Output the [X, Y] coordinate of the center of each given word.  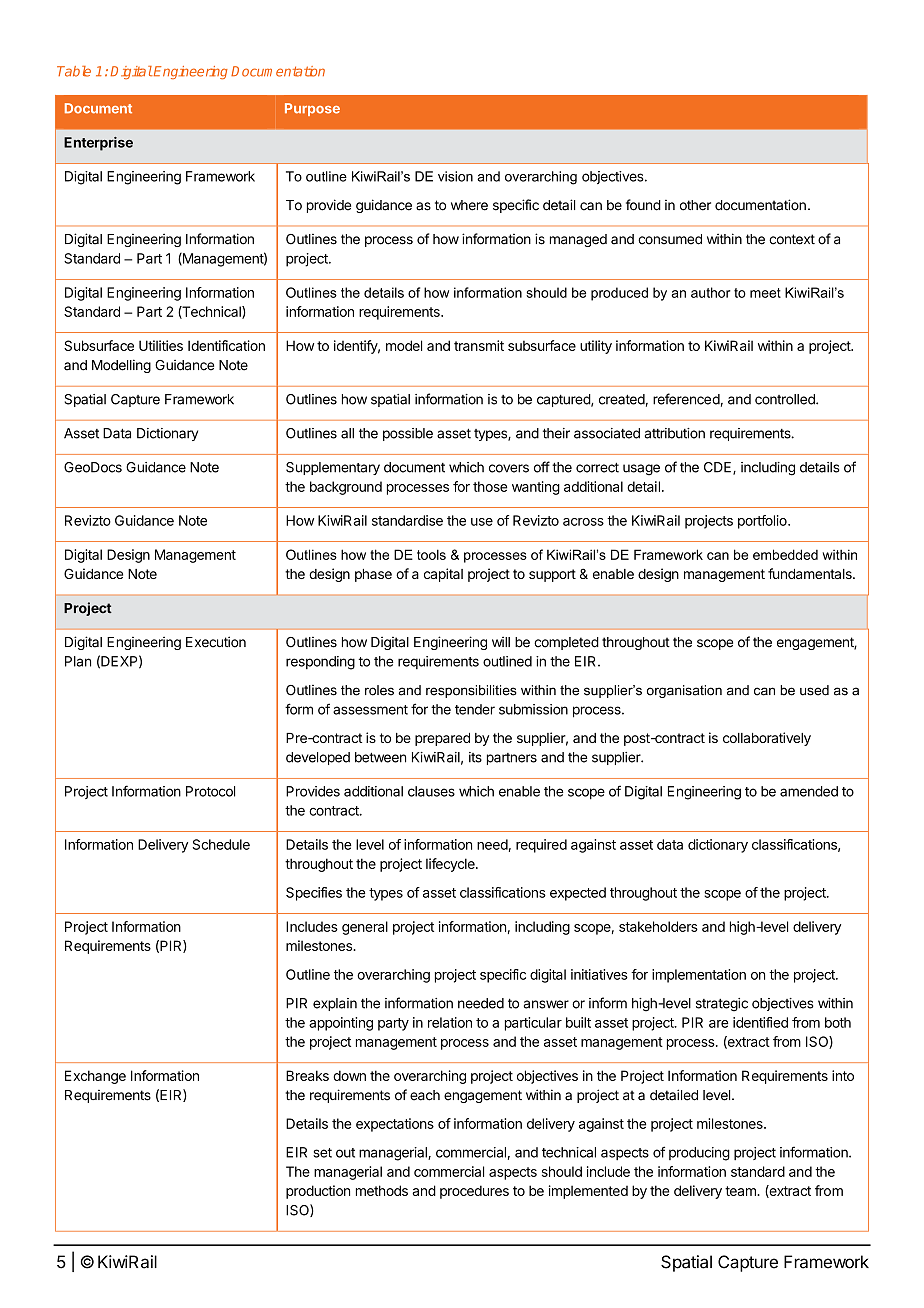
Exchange [95, 1077]
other [695, 205]
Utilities [161, 345]
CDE [719, 468]
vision [455, 176]
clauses [431, 791]
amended [809, 791]
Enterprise [98, 144]
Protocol [210, 791]
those [490, 486]
